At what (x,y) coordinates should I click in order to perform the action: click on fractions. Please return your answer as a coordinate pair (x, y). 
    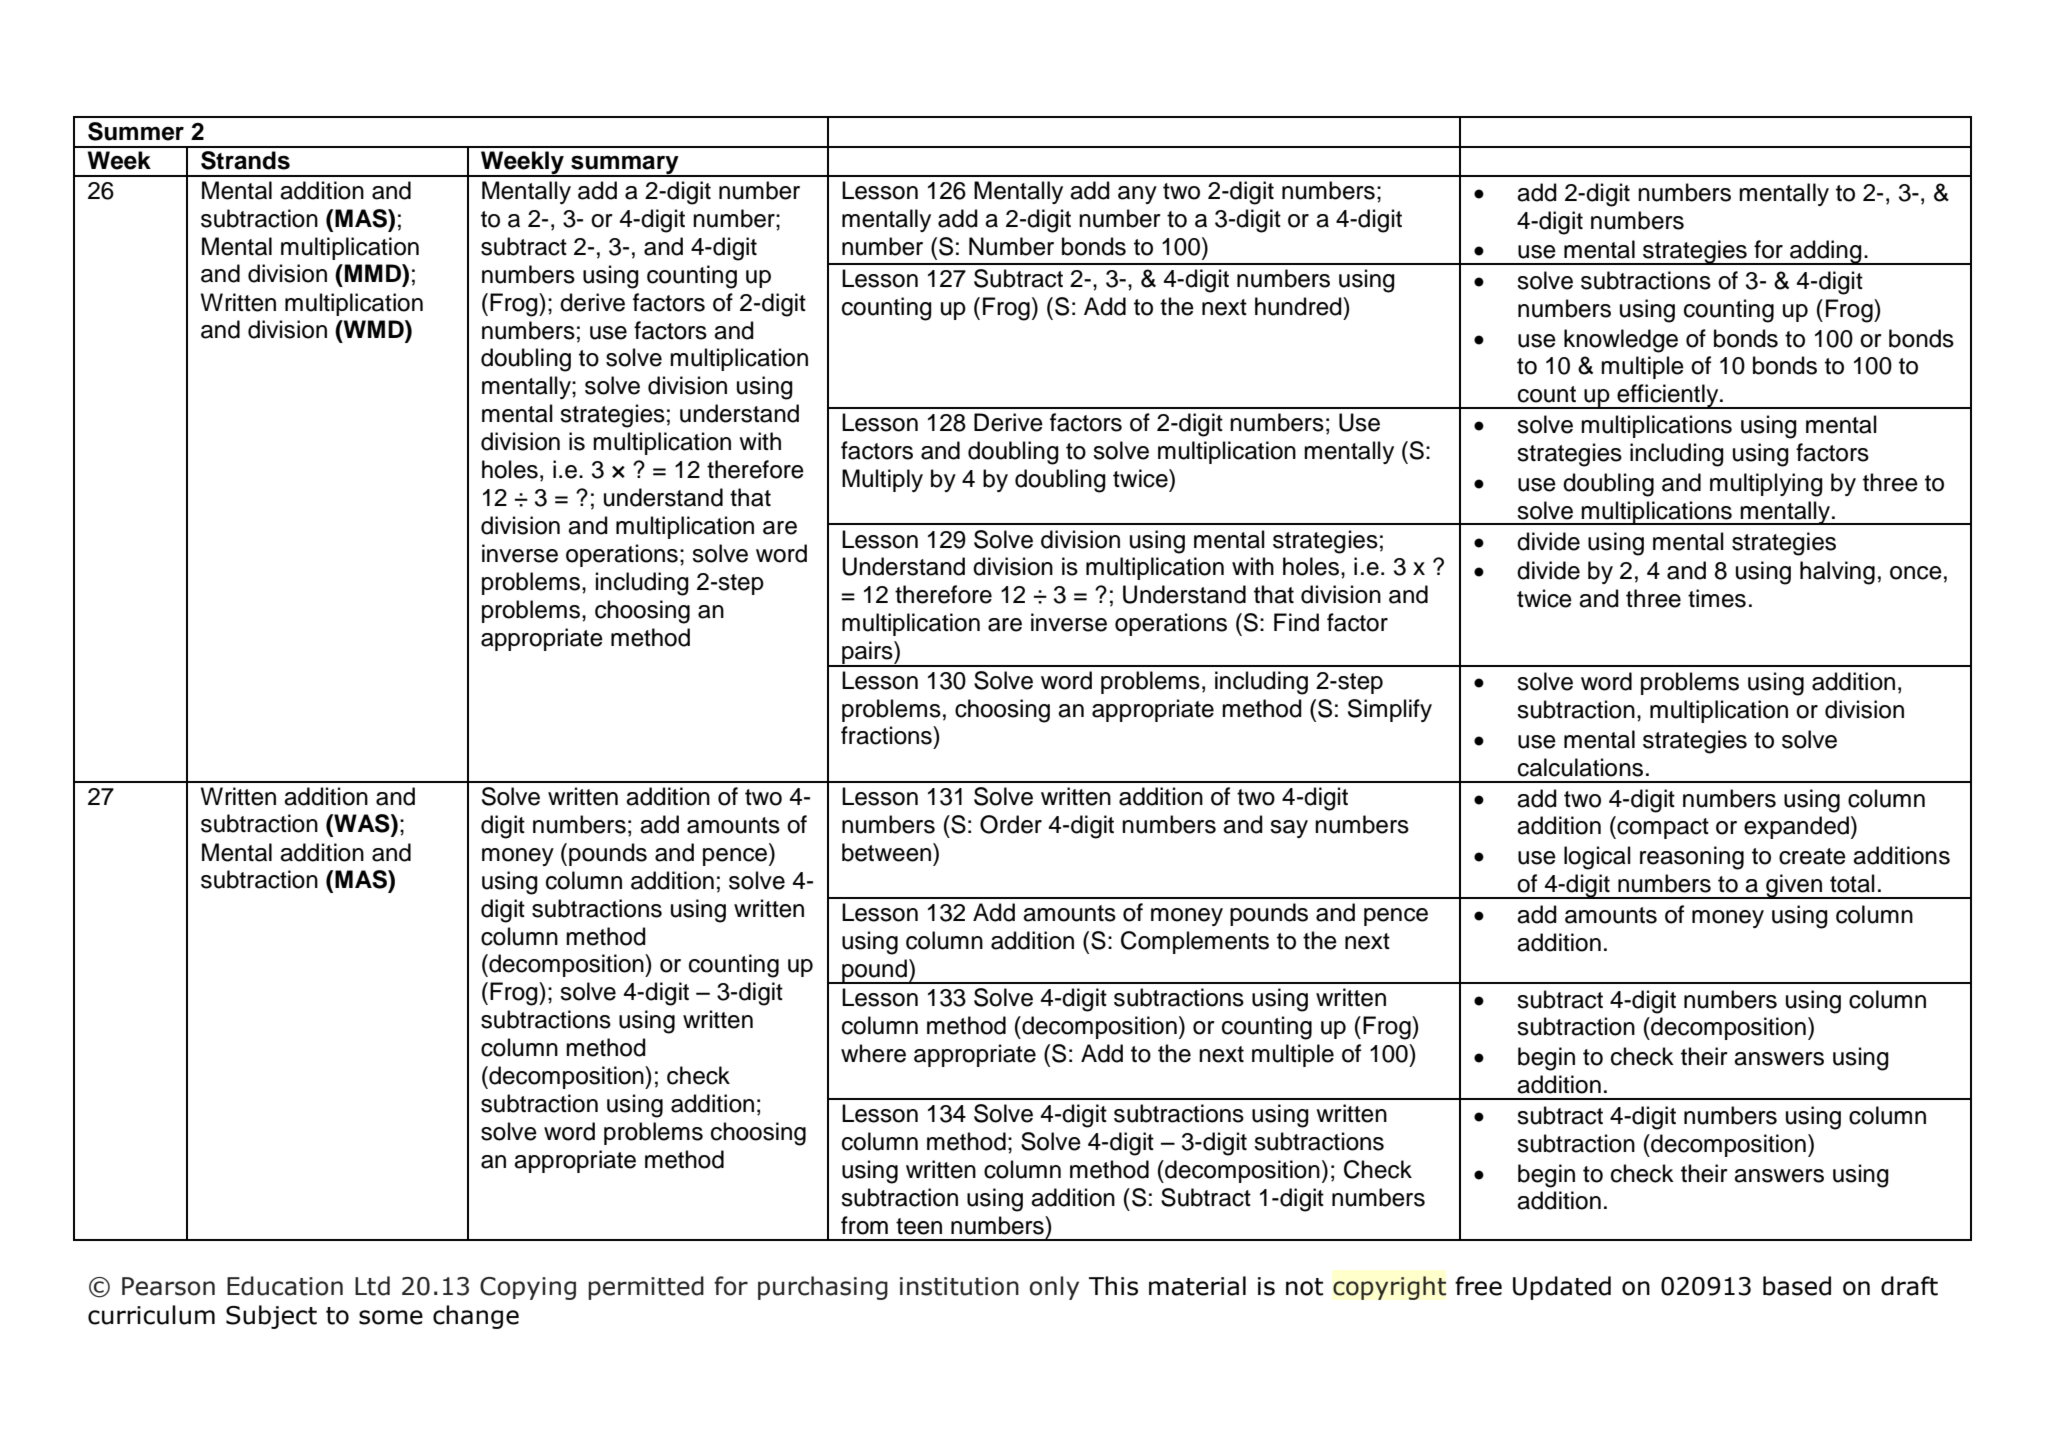
    Looking at the image, I should click on (887, 735).
